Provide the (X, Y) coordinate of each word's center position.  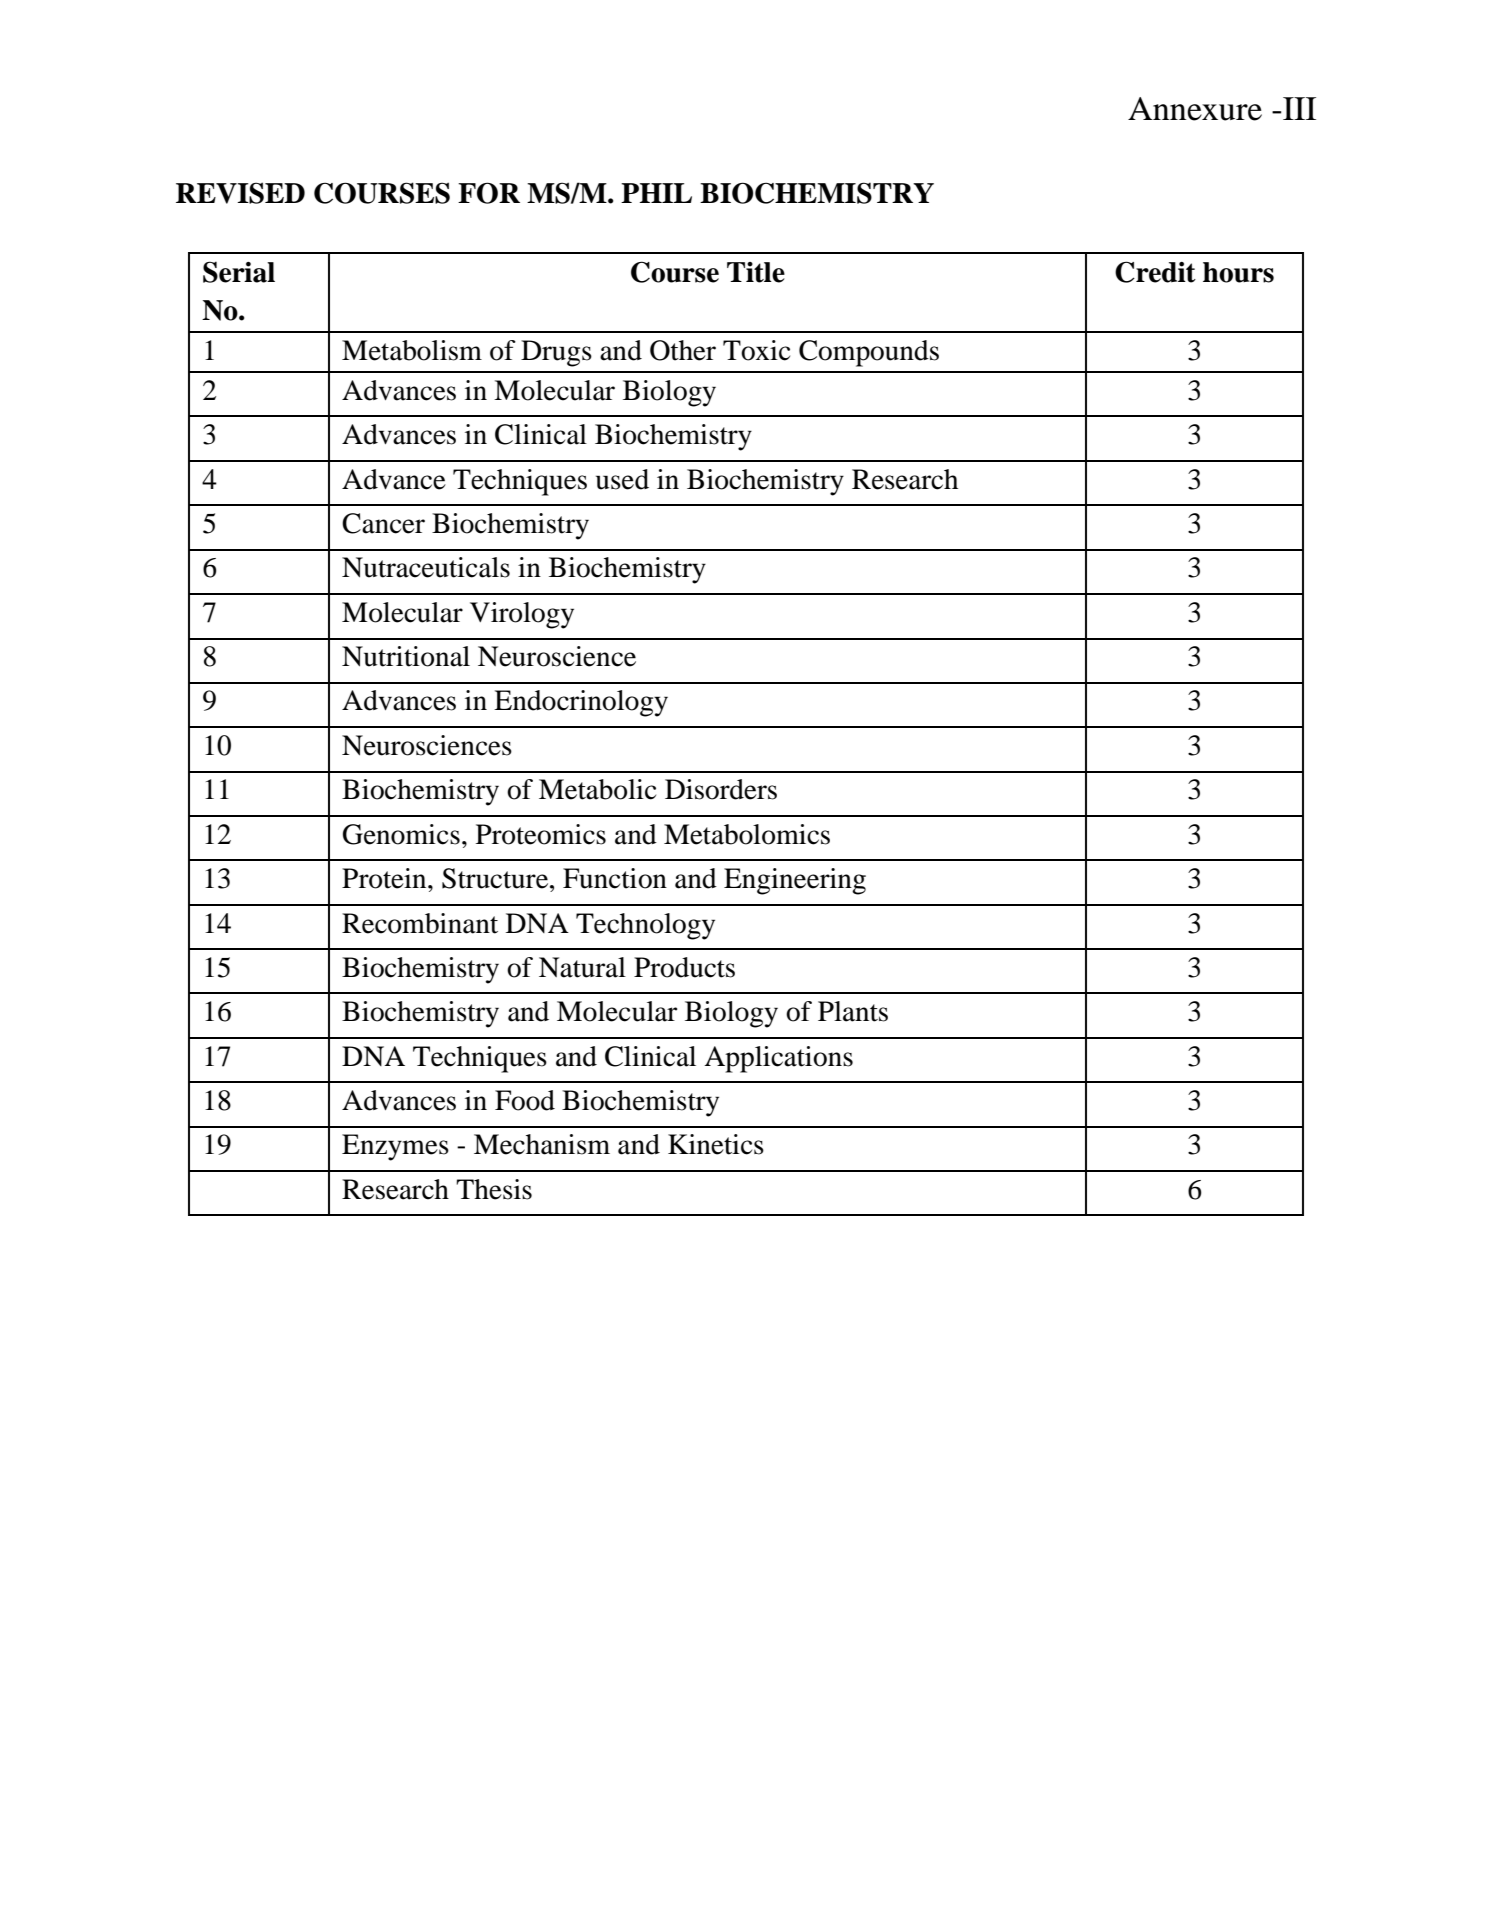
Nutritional (406, 656)
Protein (385, 878)
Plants (853, 1011)
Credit (1155, 272)
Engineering (795, 881)
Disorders (721, 789)
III (1298, 108)
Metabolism (412, 350)
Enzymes (395, 1147)
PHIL (656, 193)
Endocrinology (581, 703)
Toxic (756, 350)
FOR (489, 193)
